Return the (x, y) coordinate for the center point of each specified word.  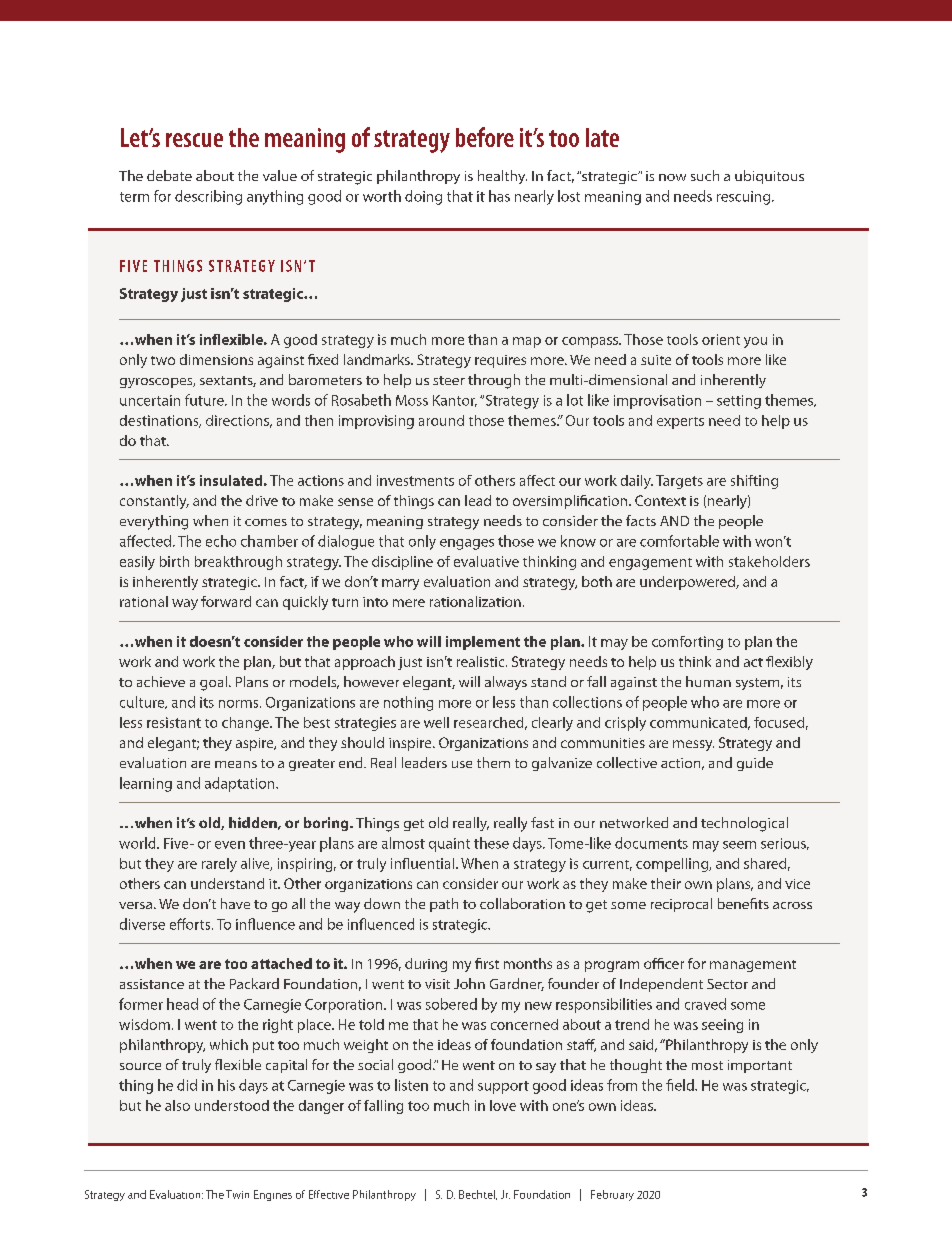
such (705, 175)
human (708, 681)
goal (213, 683)
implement (483, 643)
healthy (502, 177)
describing (208, 197)
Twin (237, 1194)
